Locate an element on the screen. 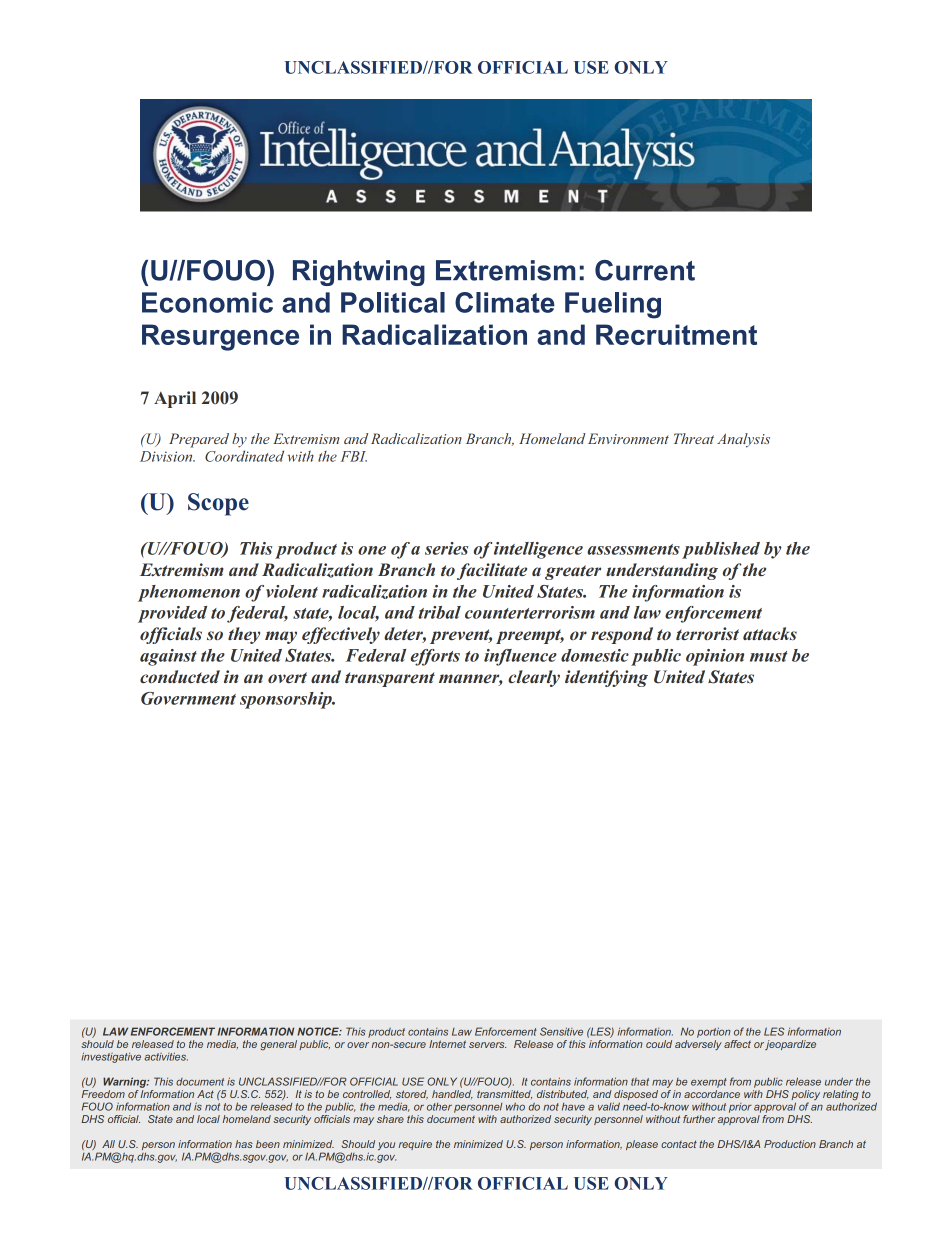 The height and width of the screenshot is (1233, 952). Scope is located at coordinates (218, 504).
